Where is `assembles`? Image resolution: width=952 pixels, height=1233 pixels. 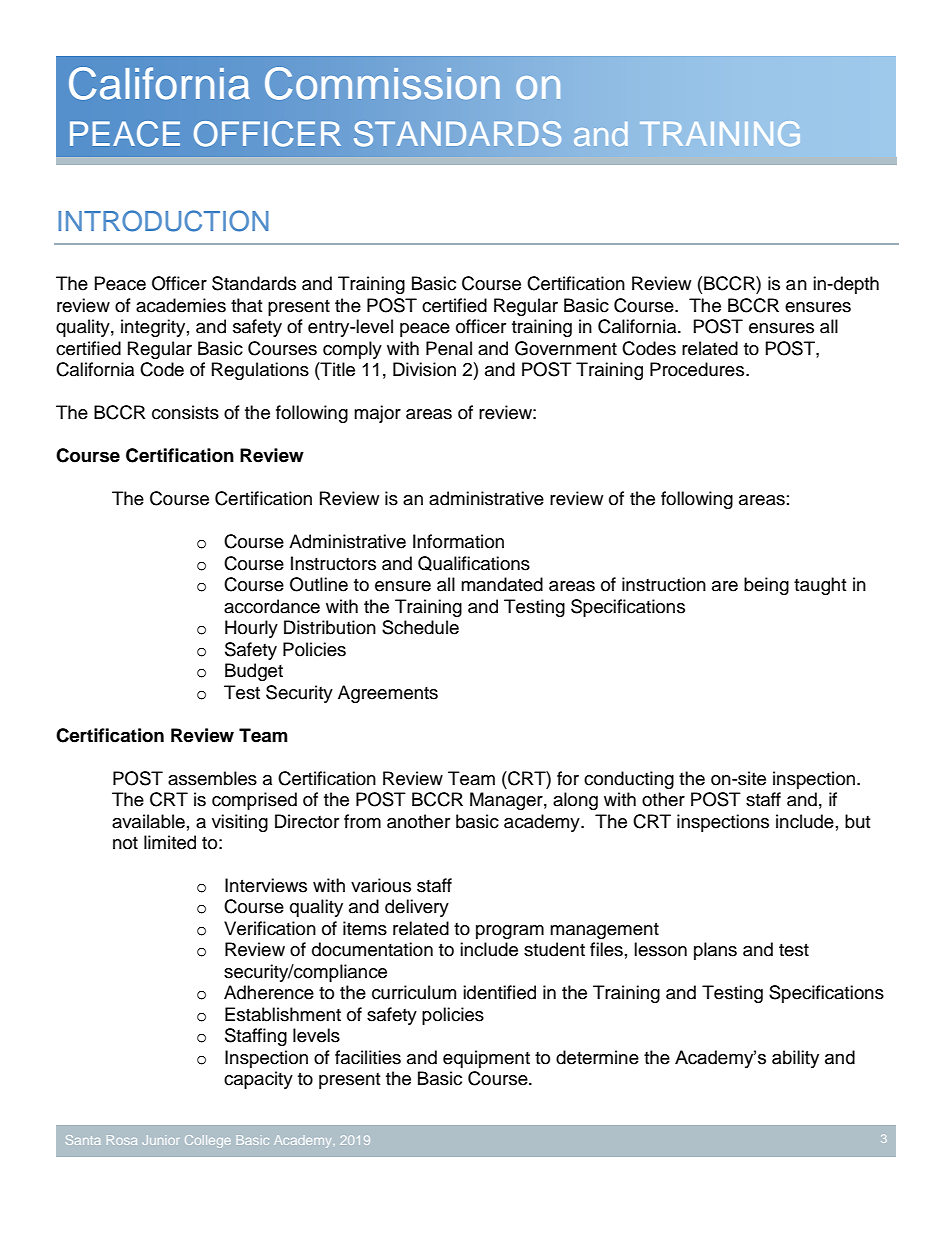
assembles is located at coordinates (212, 778).
